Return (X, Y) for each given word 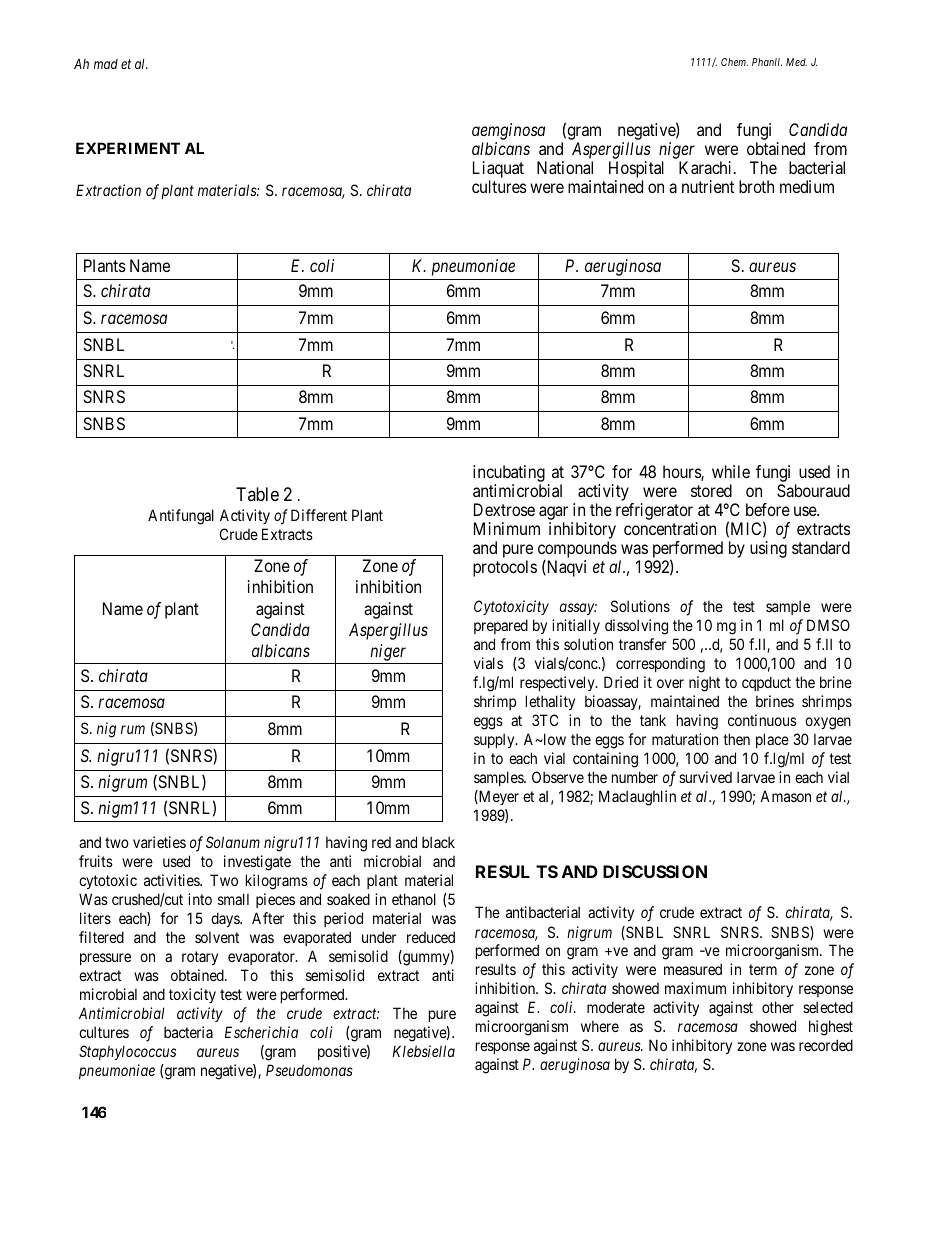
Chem (734, 62)
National (565, 167)
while (731, 471)
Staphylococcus (127, 1052)
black (438, 842)
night (704, 684)
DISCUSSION (655, 871)
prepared (501, 626)
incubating (509, 475)
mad (106, 64)
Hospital (636, 171)
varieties (159, 842)
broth (756, 186)
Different (319, 515)
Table (257, 494)
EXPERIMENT (128, 148)
